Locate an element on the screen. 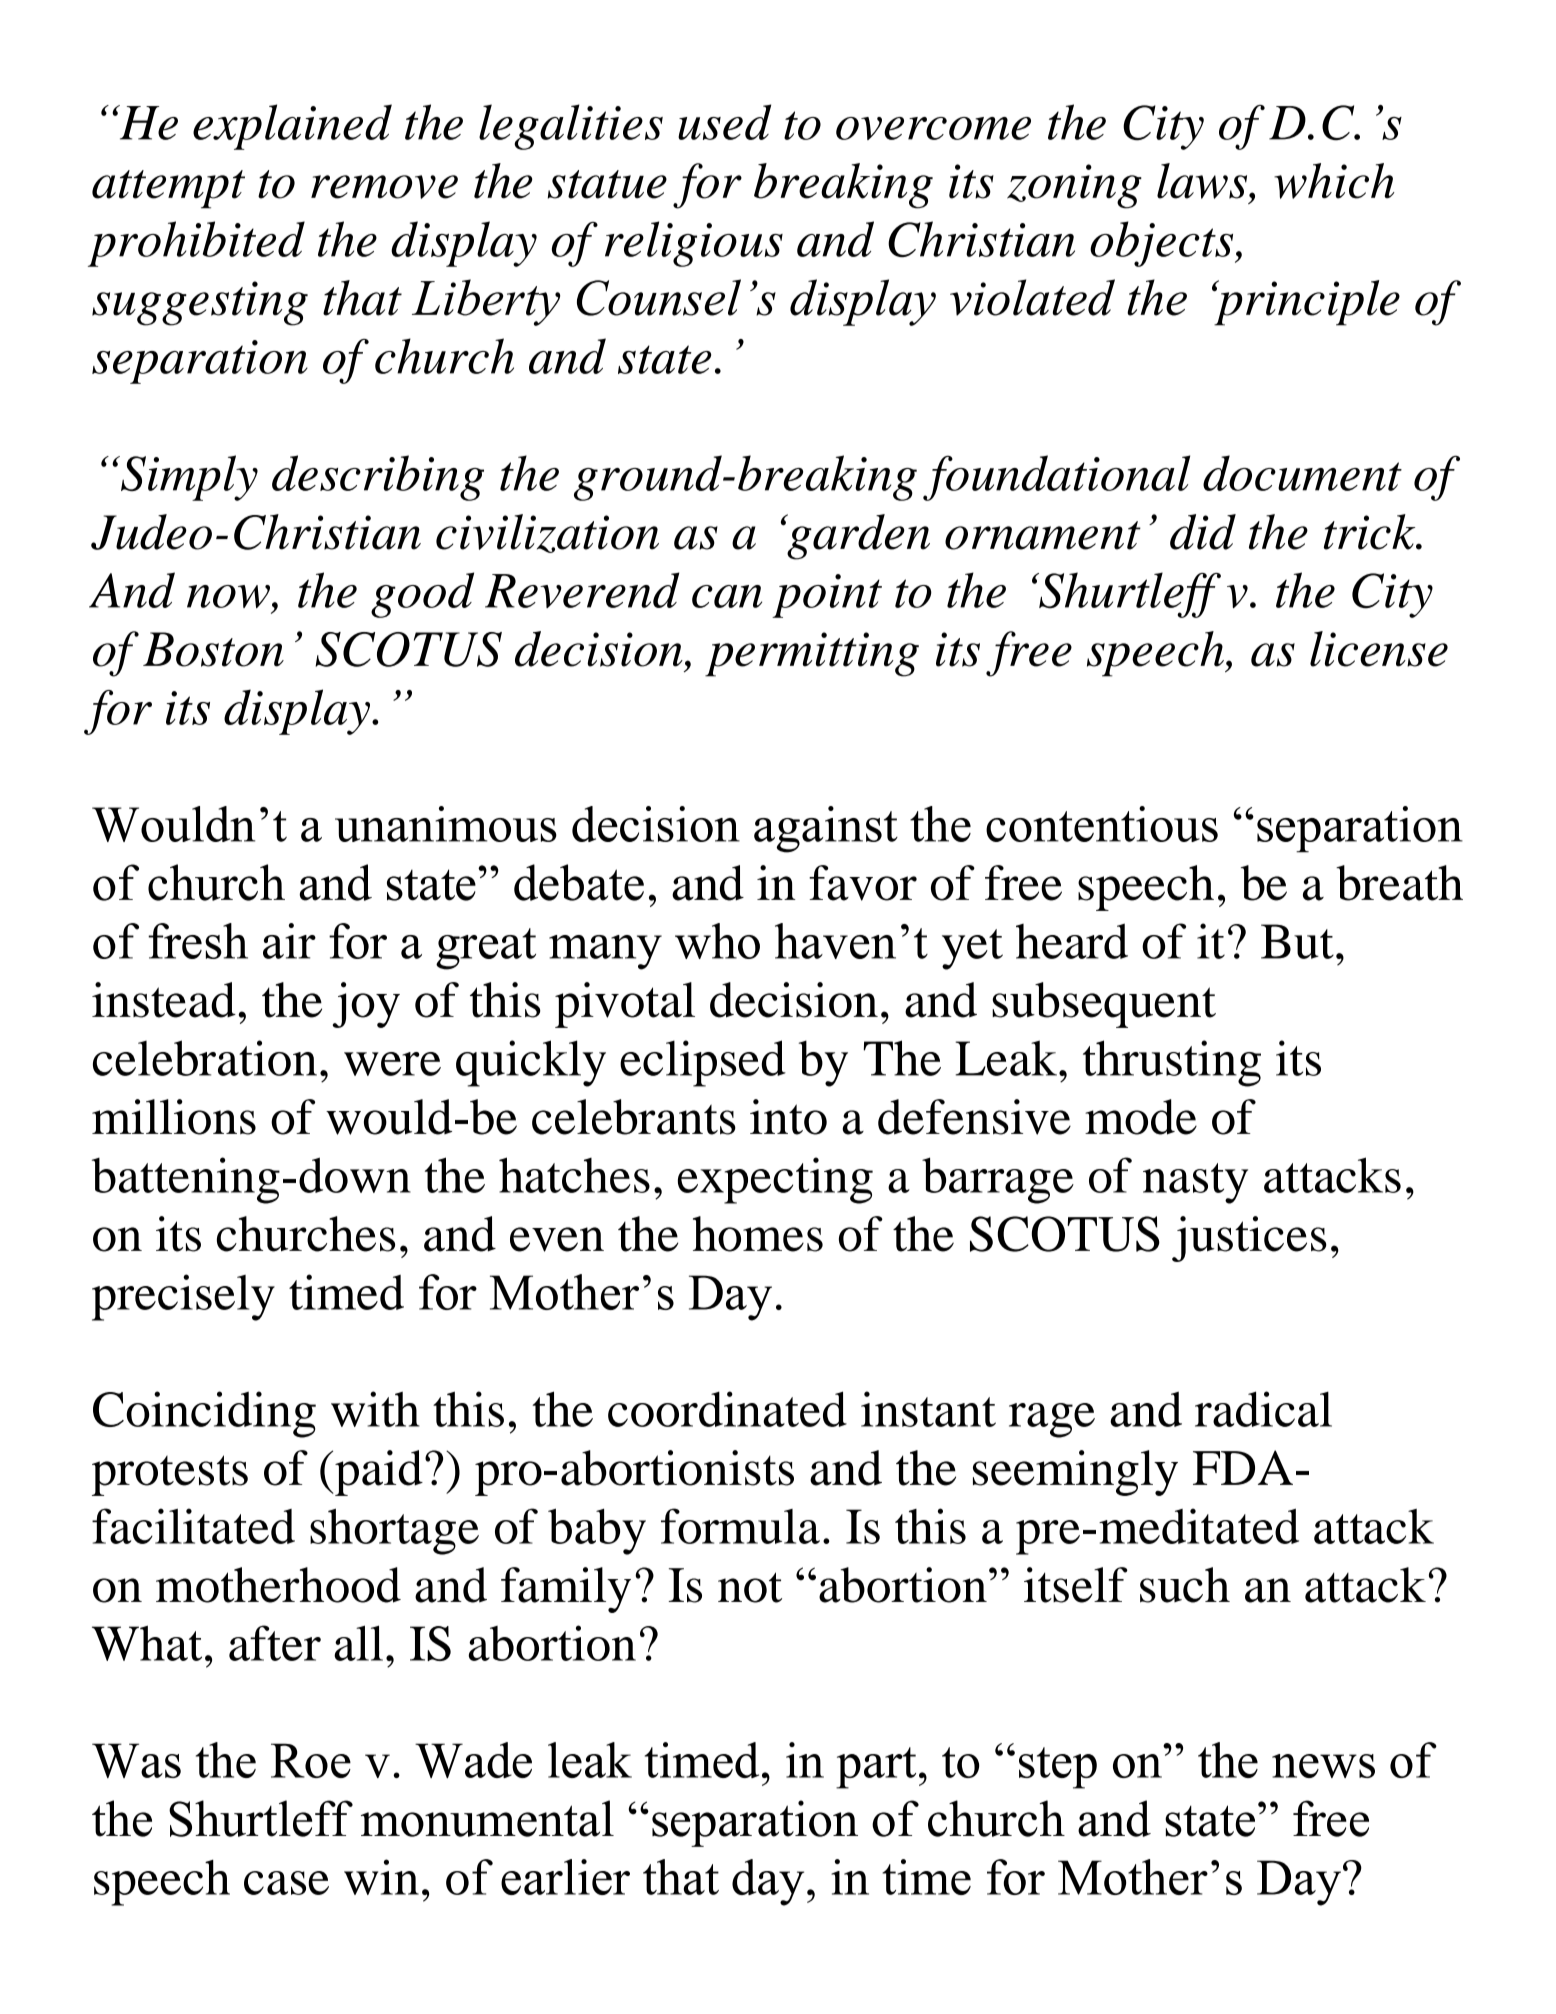 Image resolution: width=1556 pixels, height=2014 pixels. explained is located at coordinates (292, 127).
